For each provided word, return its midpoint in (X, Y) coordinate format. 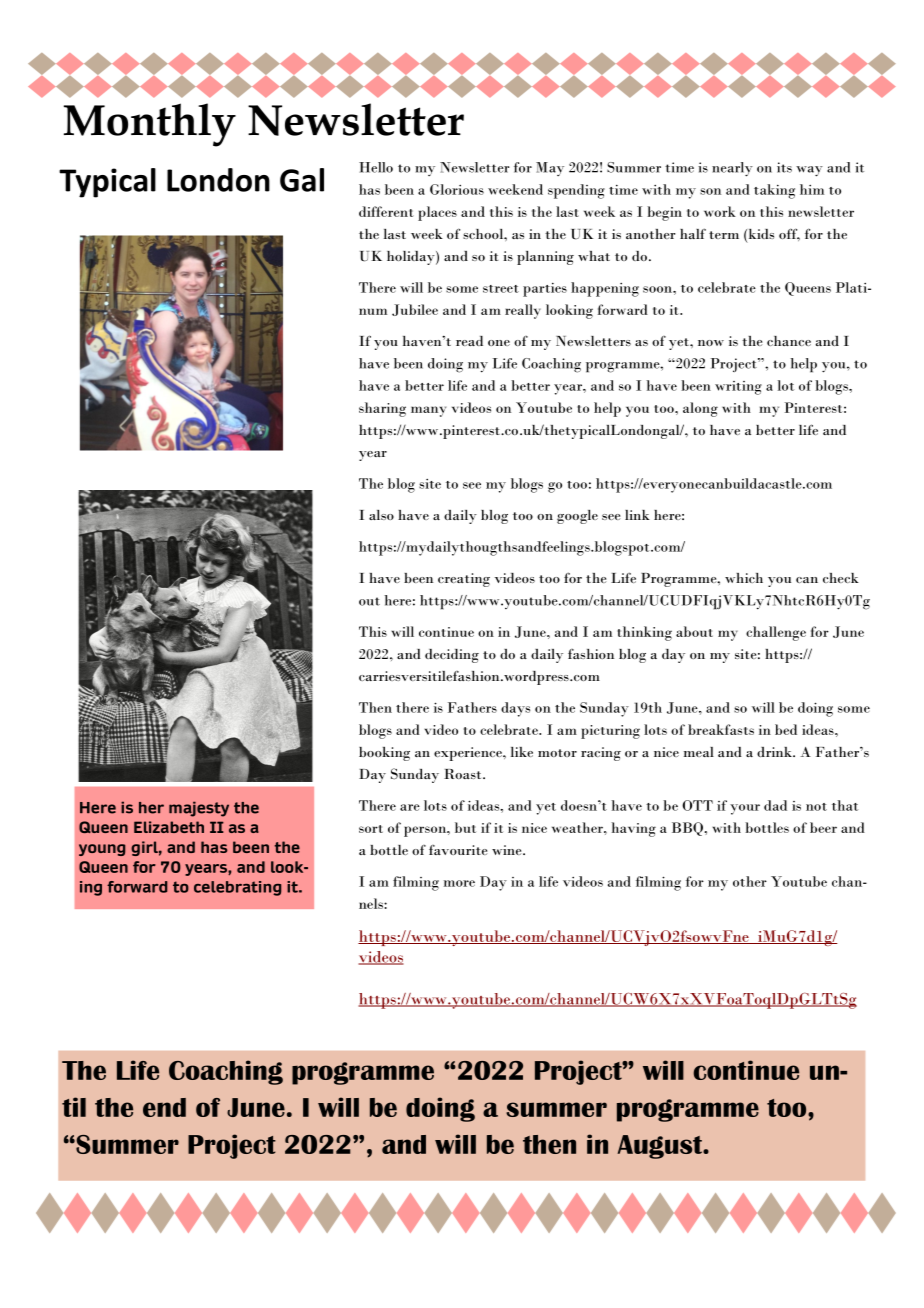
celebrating (237, 888)
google (577, 517)
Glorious (457, 189)
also (381, 515)
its (784, 167)
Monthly (150, 125)
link (637, 515)
